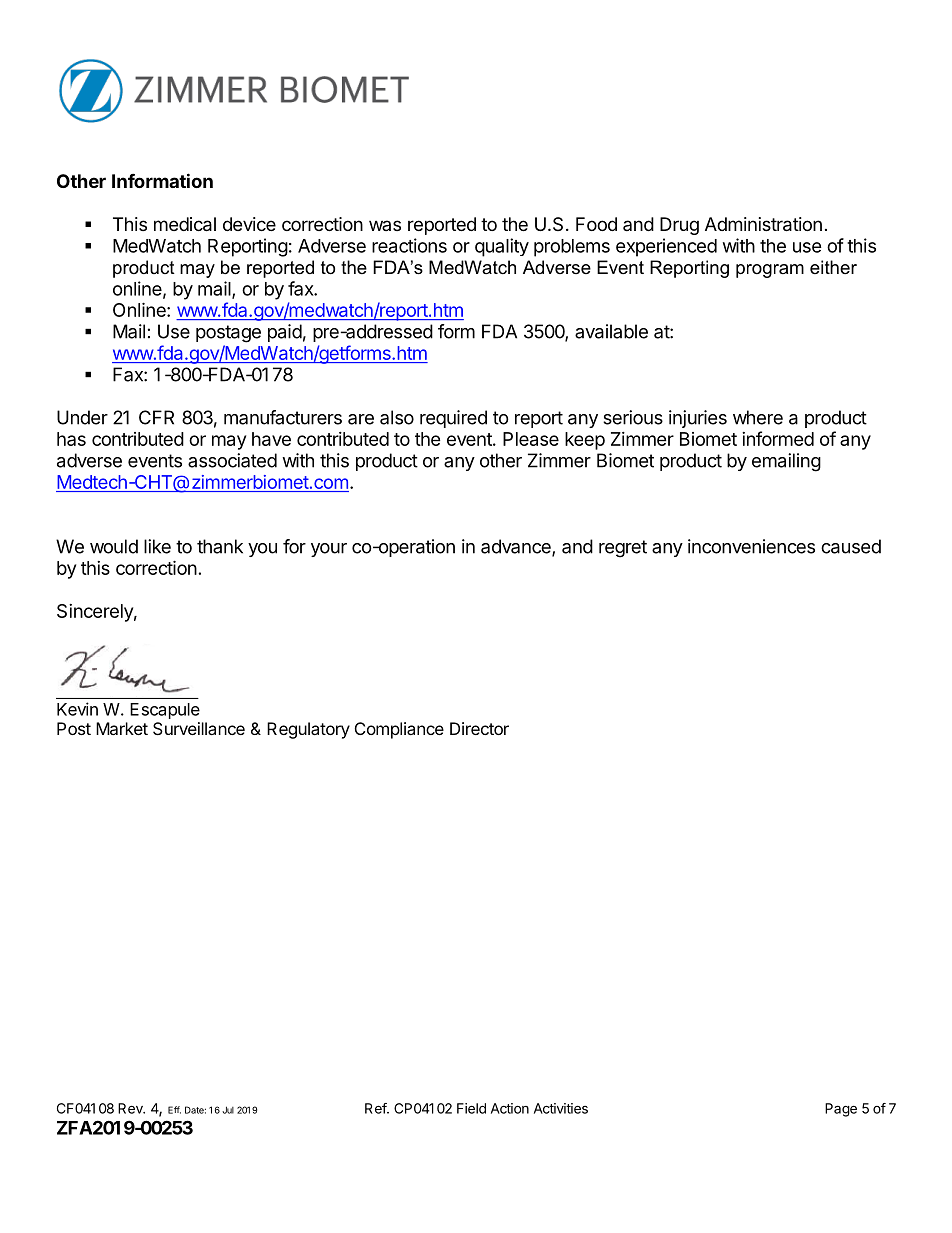  What do you see at coordinates (751, 546) in the screenshot?
I see `inconveniences` at bounding box center [751, 546].
